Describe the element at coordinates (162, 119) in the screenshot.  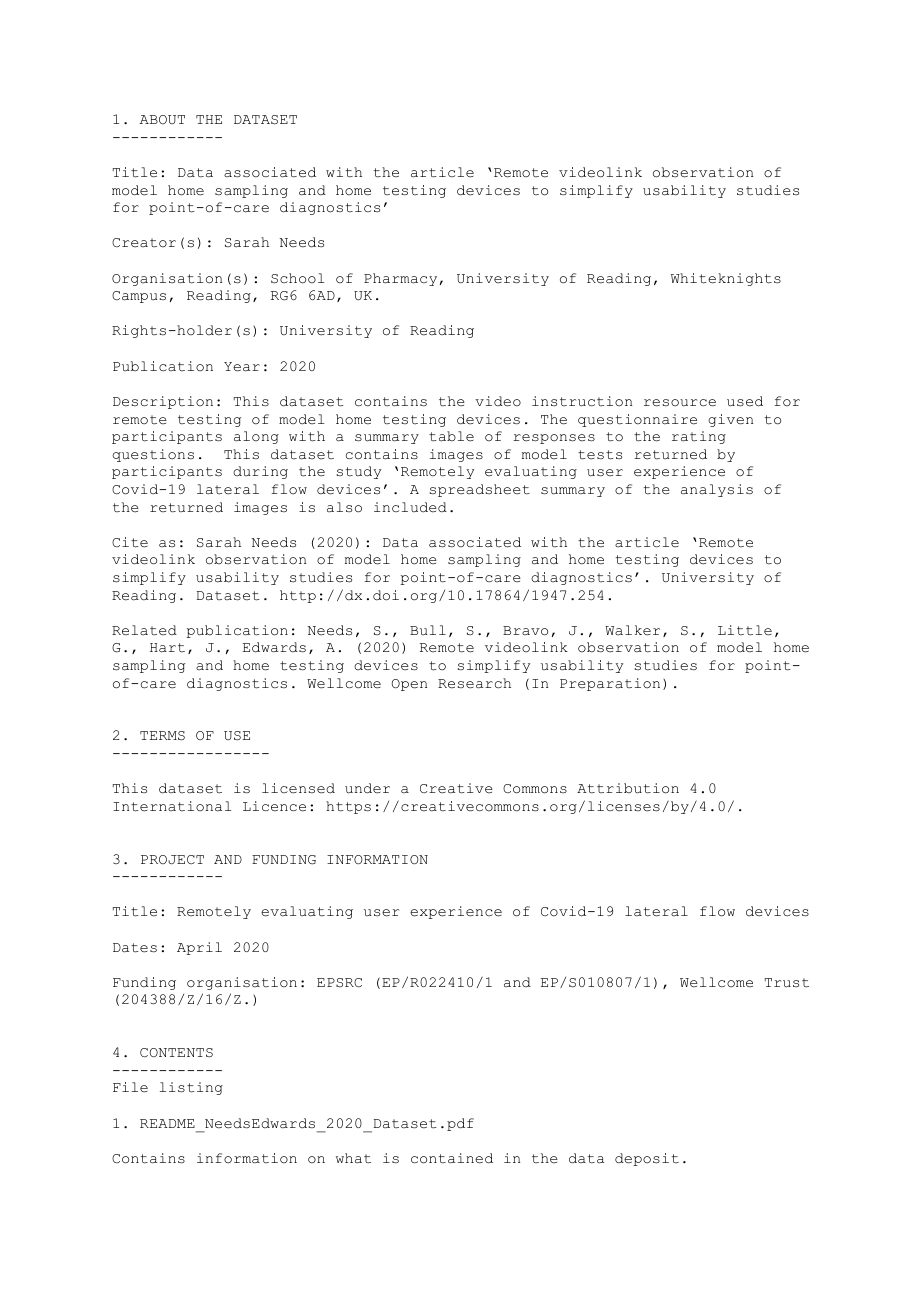
I see `ABOUT` at that location.
